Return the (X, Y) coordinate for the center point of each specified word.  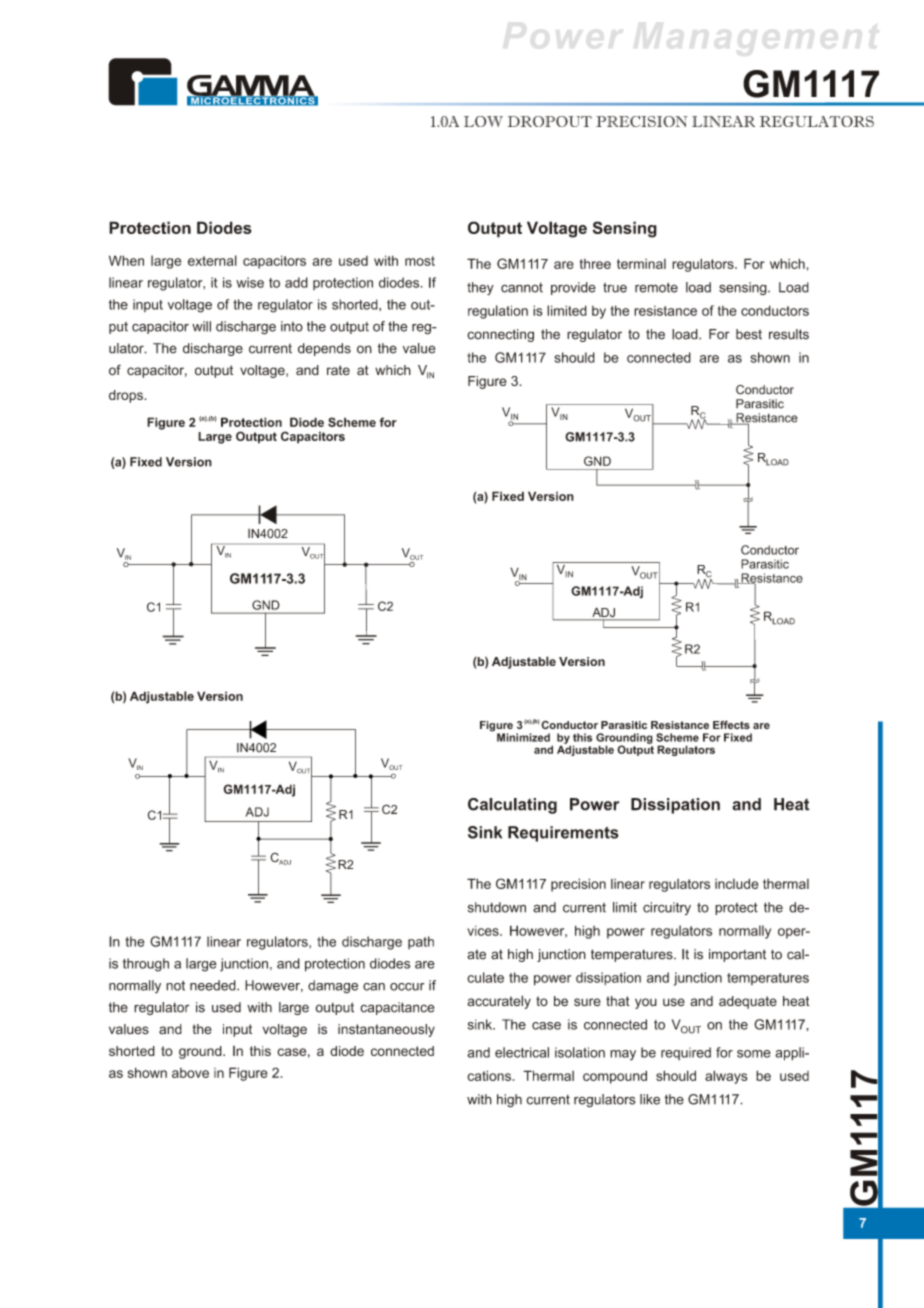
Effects (731, 725)
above (190, 1073)
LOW (483, 121)
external (212, 260)
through (146, 965)
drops (127, 396)
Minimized (523, 737)
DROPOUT (550, 121)
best (749, 334)
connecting (500, 335)
